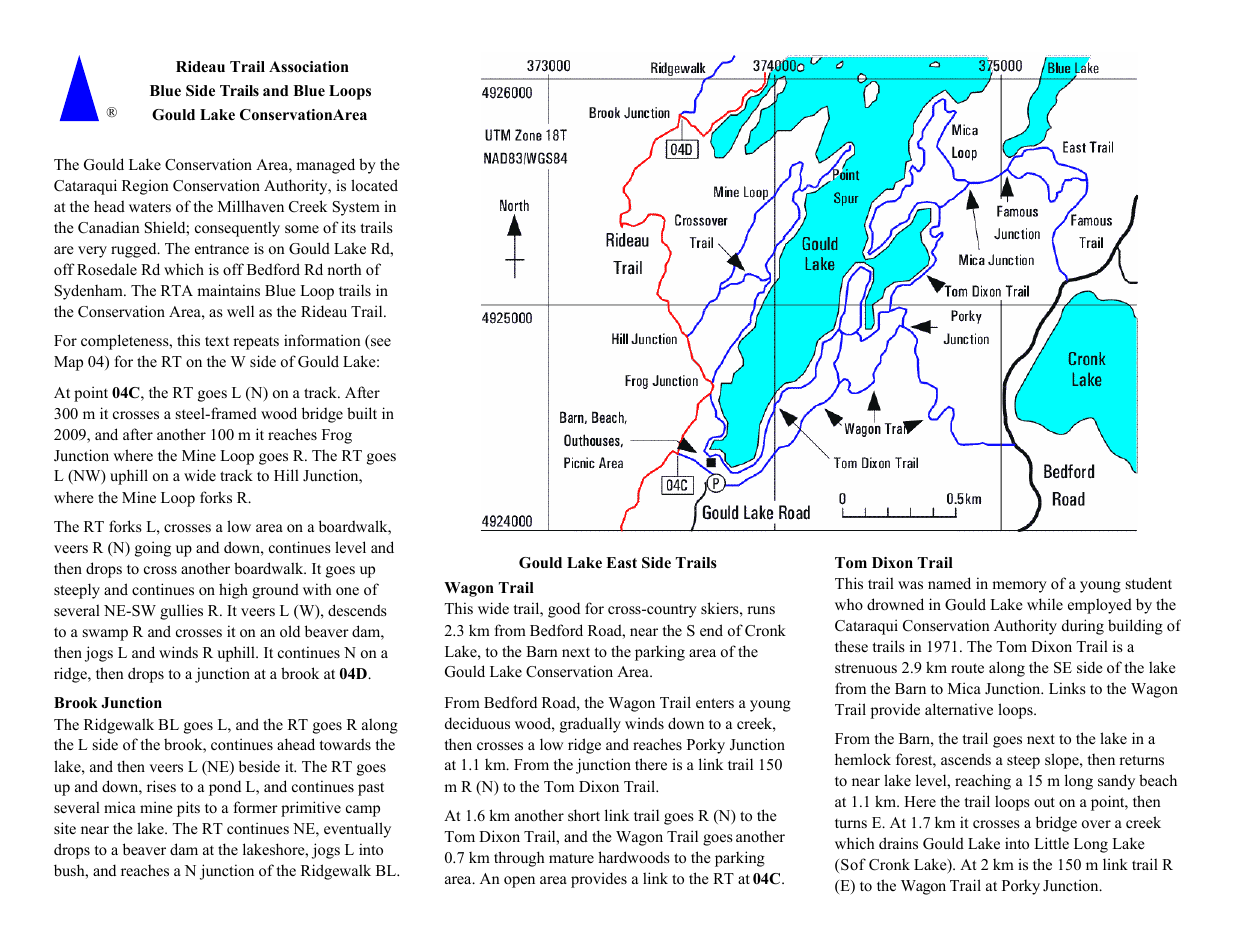 The width and height of the screenshot is (1233, 952). What do you see at coordinates (621, 562) in the screenshot?
I see `East` at bounding box center [621, 562].
